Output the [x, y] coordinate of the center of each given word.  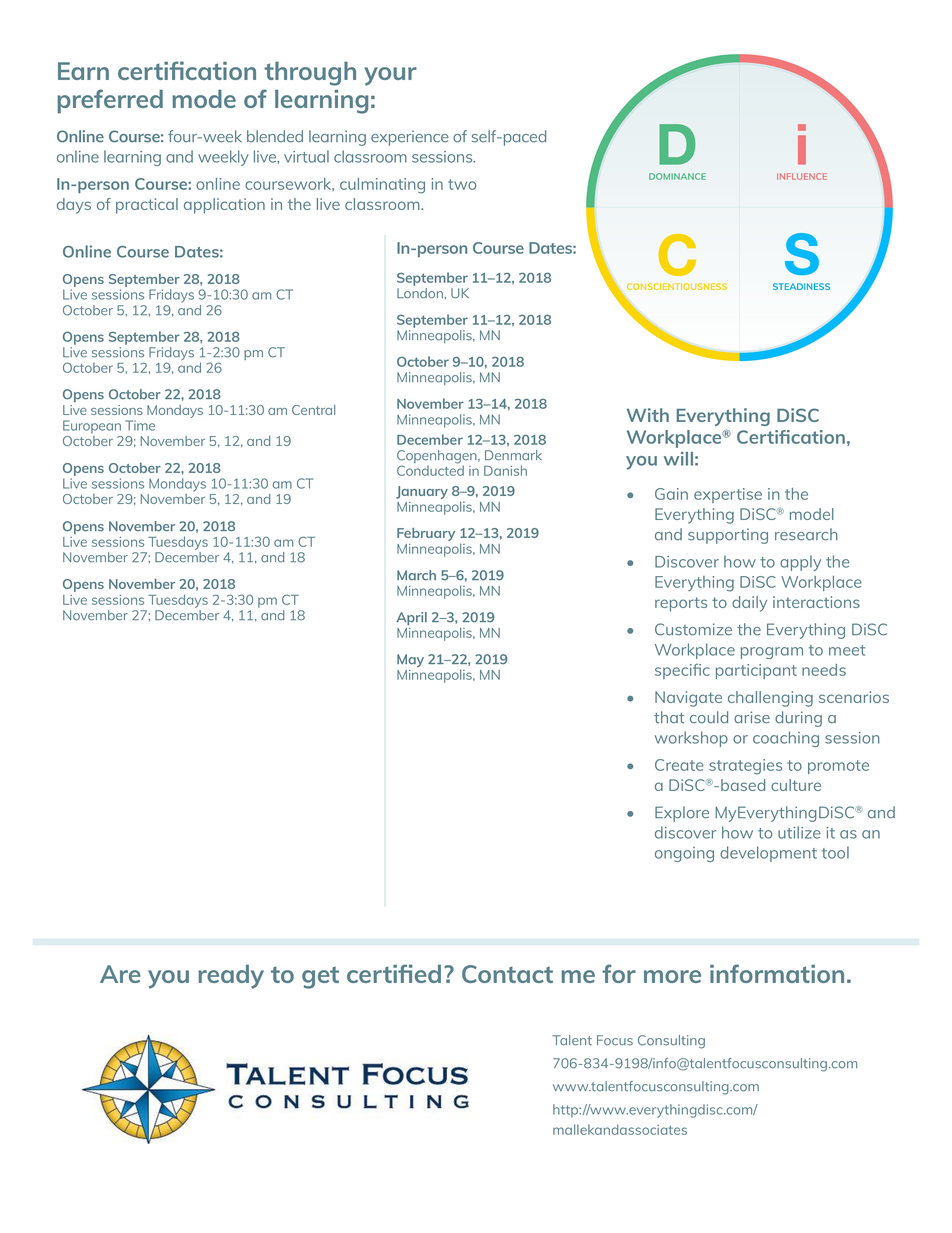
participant [756, 671]
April [411, 618]
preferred [110, 101]
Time [140, 425]
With [648, 415]
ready [231, 977]
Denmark [513, 455]
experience [410, 138]
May [410, 660]
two [462, 184]
